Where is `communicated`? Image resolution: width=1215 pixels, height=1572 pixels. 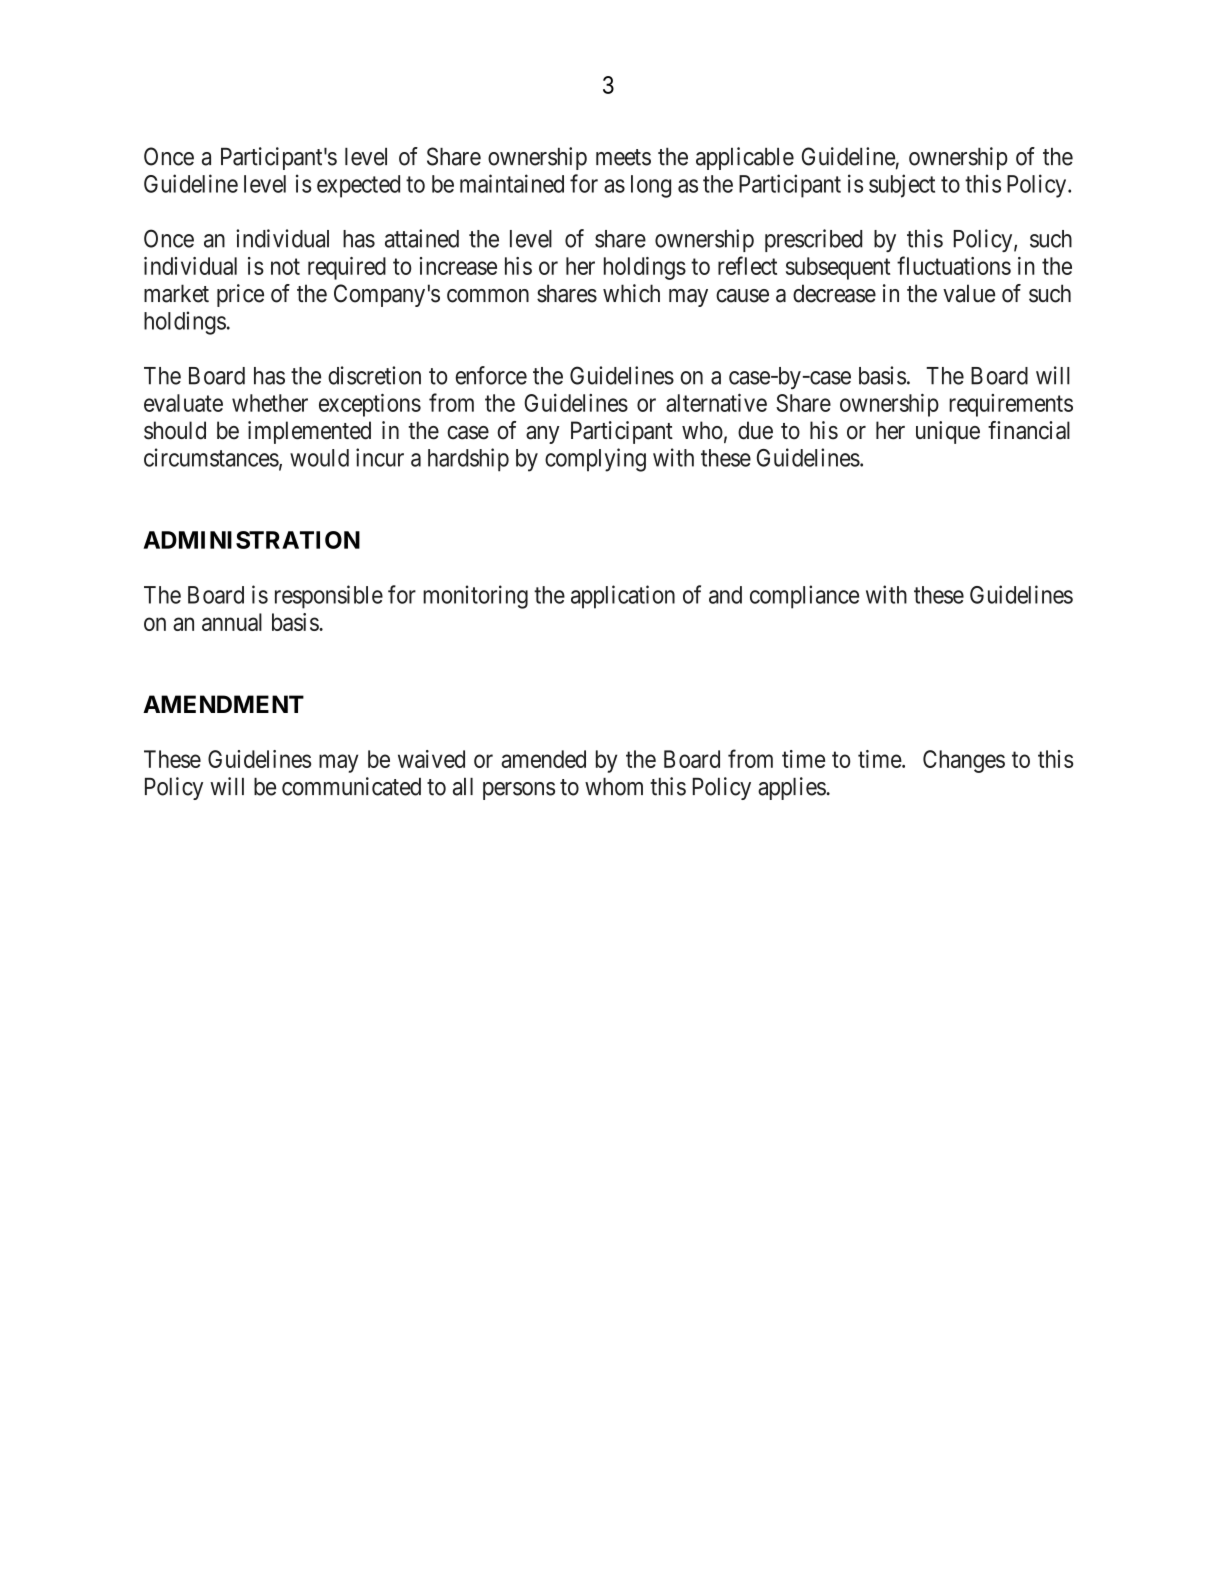 communicated is located at coordinates (351, 786).
